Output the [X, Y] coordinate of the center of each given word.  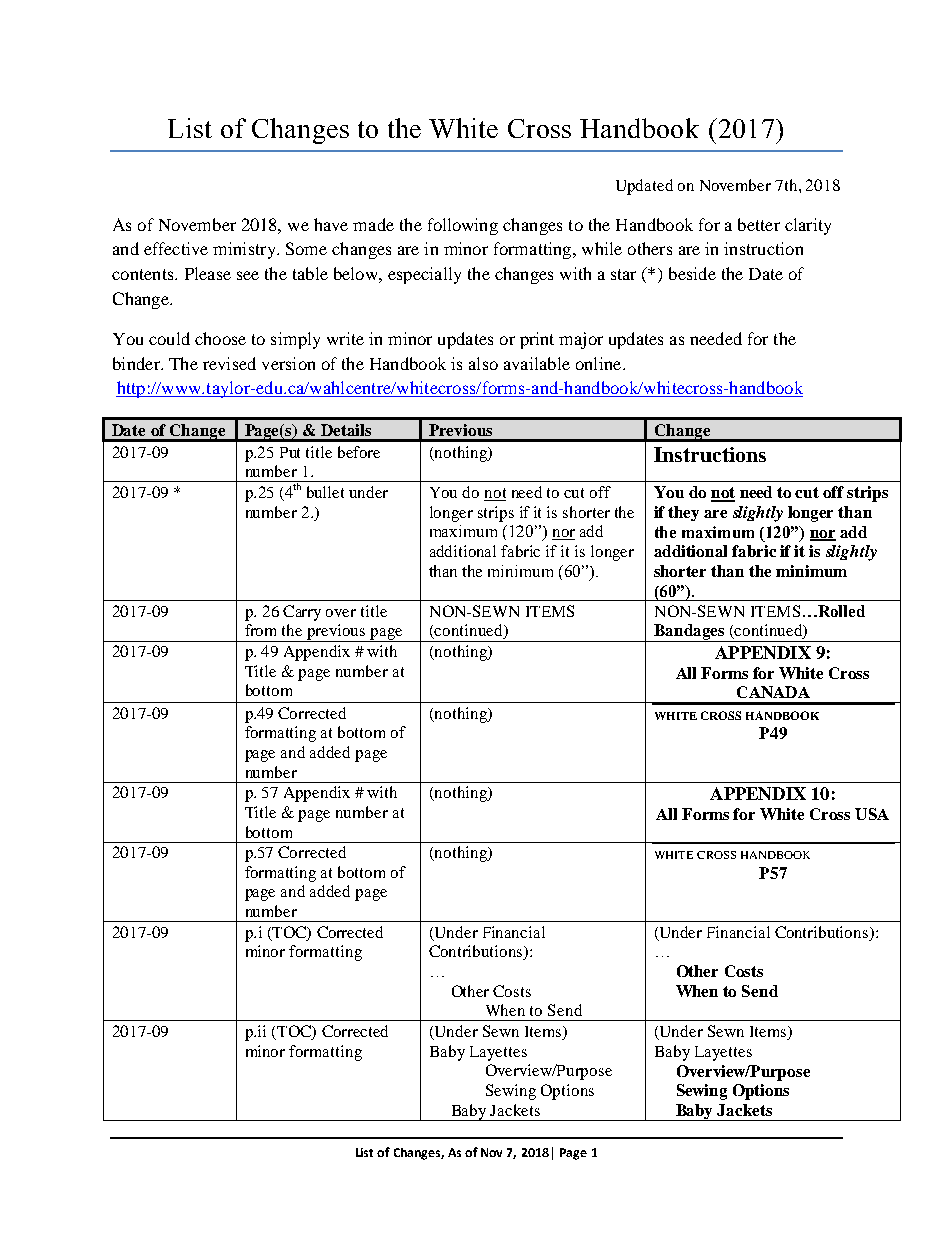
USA [872, 814]
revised [229, 363]
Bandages [689, 633]
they [683, 513]
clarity [808, 226]
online [600, 363]
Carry [302, 613]
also [483, 363]
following [463, 226]
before [359, 452]
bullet [325, 492]
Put [290, 452]
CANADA [773, 692]
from [260, 630]
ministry [245, 250]
